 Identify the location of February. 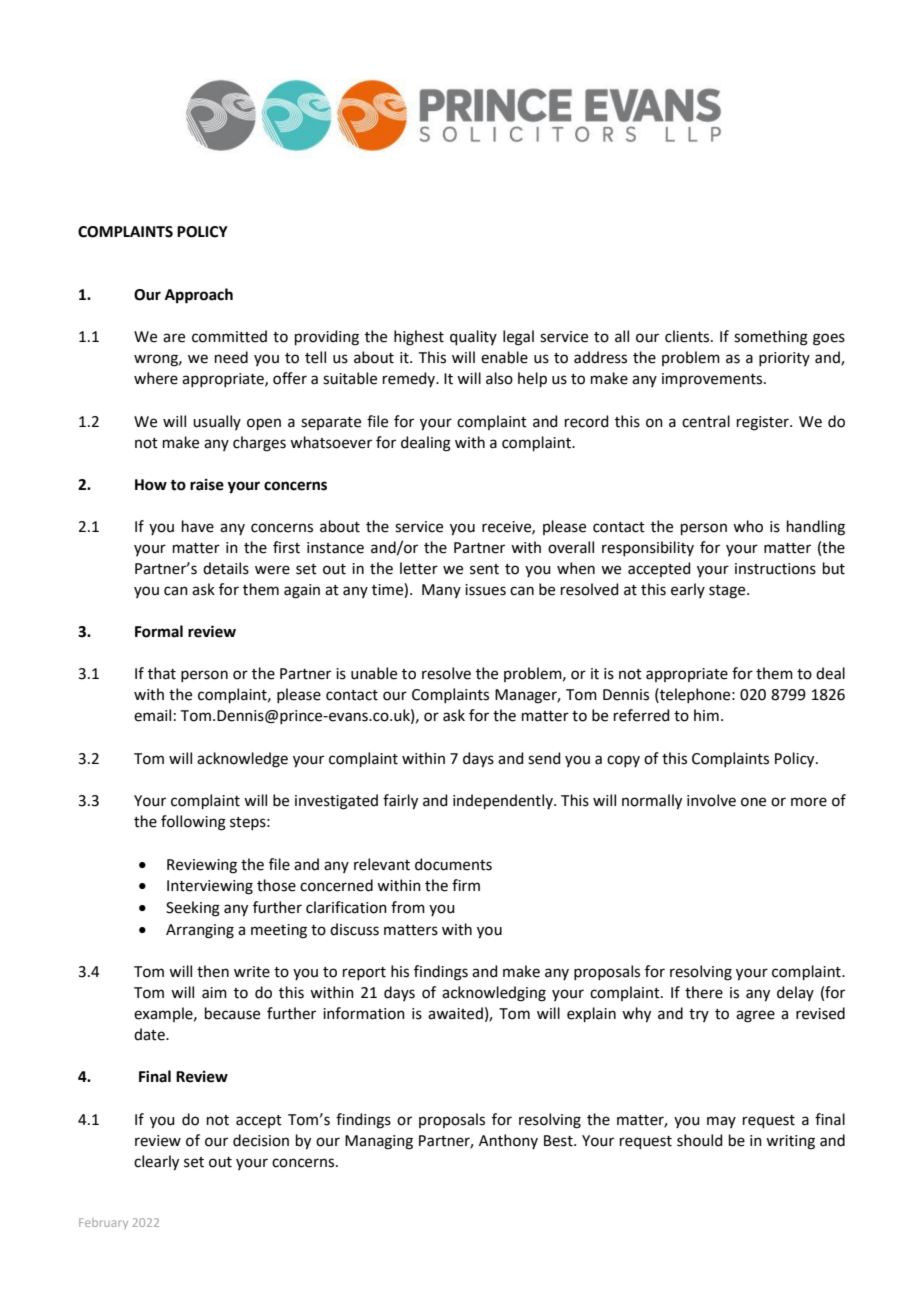
(103, 1223).
